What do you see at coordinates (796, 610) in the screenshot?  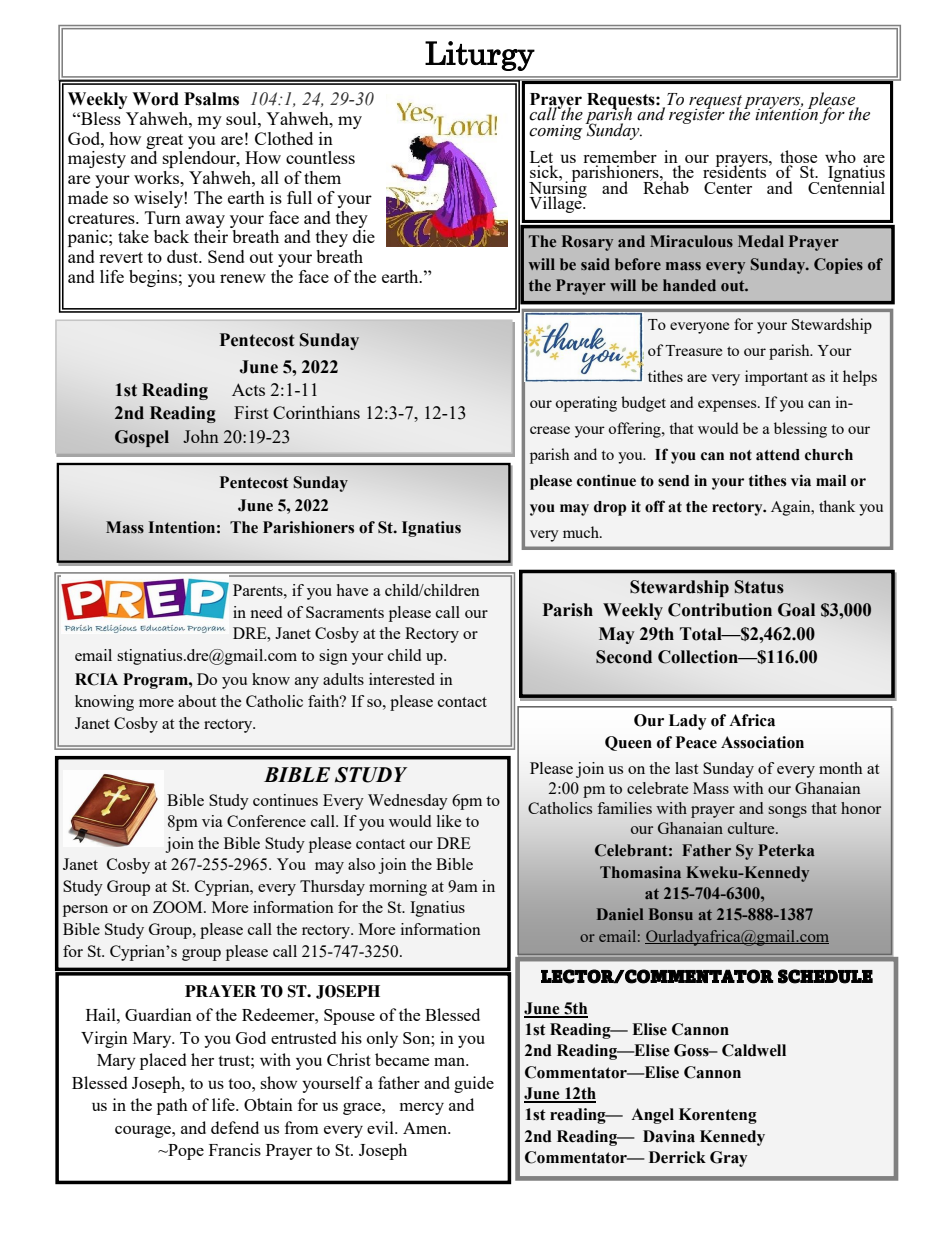 I see `Goal` at bounding box center [796, 610].
